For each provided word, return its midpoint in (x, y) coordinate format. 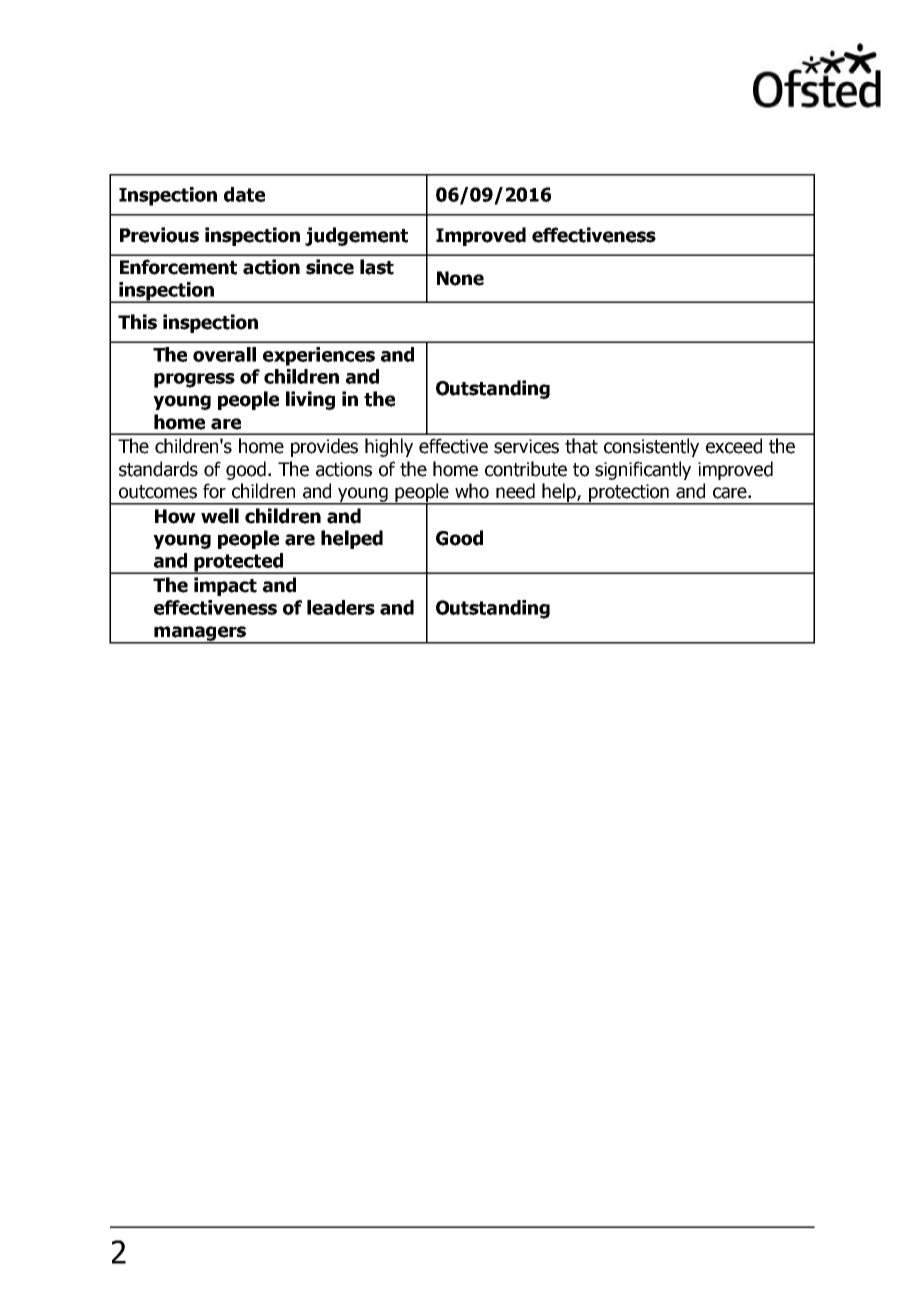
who (472, 491)
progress (194, 380)
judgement (356, 236)
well (220, 516)
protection (629, 494)
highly (389, 447)
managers (200, 634)
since (330, 267)
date (244, 194)
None (460, 278)
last (377, 267)
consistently (651, 447)
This (137, 322)
